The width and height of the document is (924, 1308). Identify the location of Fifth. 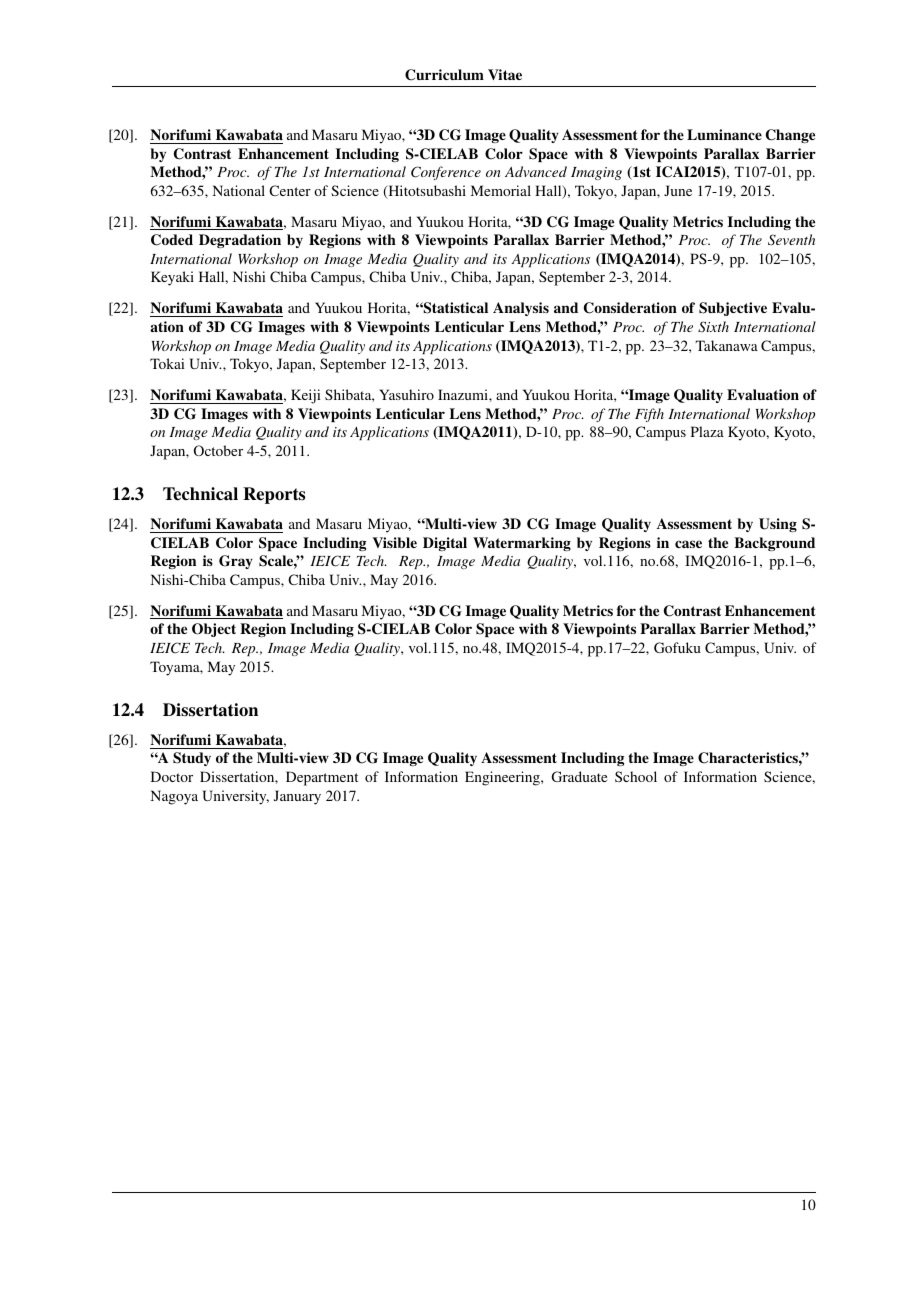
(649, 415).
